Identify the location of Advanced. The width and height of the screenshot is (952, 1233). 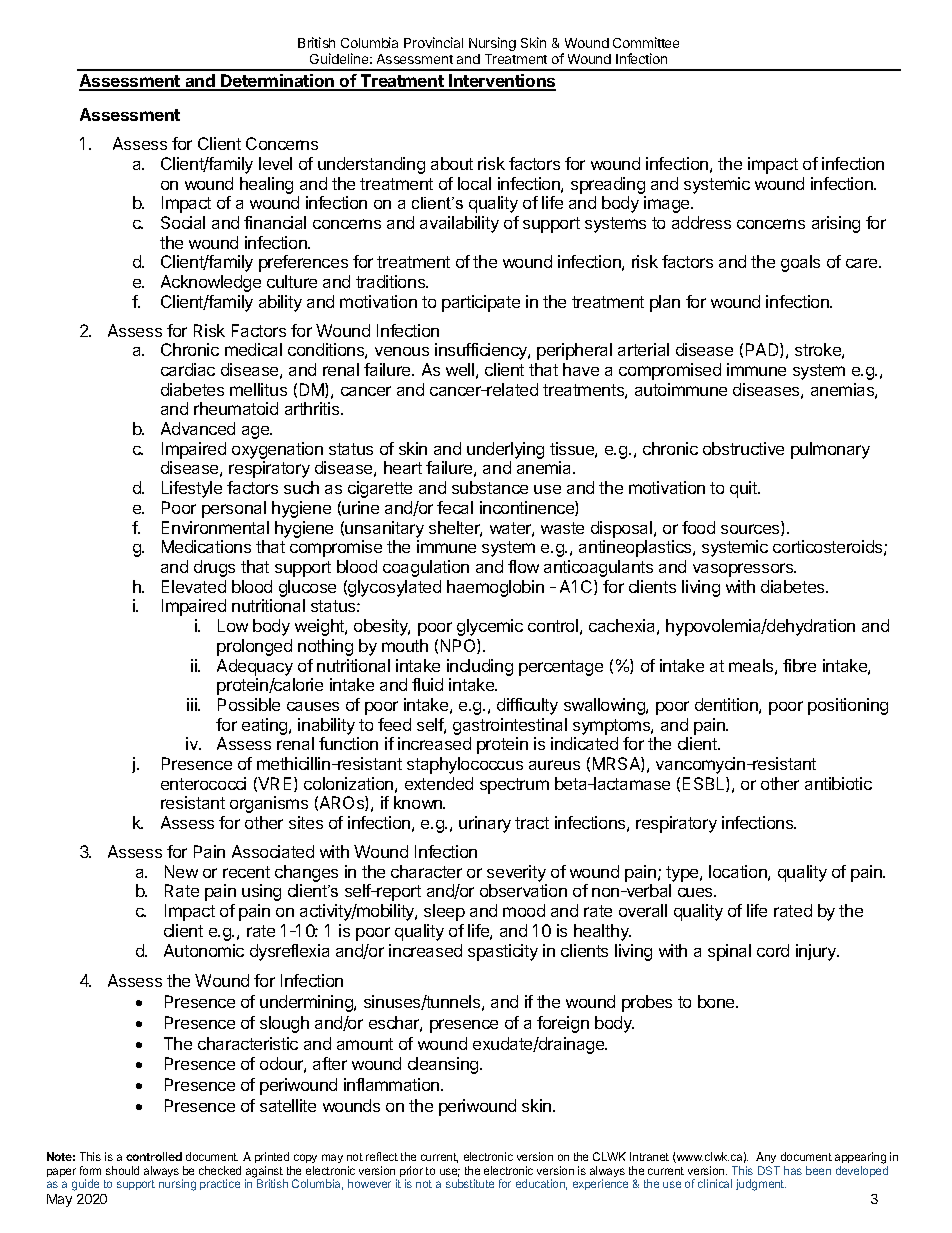
(198, 428).
